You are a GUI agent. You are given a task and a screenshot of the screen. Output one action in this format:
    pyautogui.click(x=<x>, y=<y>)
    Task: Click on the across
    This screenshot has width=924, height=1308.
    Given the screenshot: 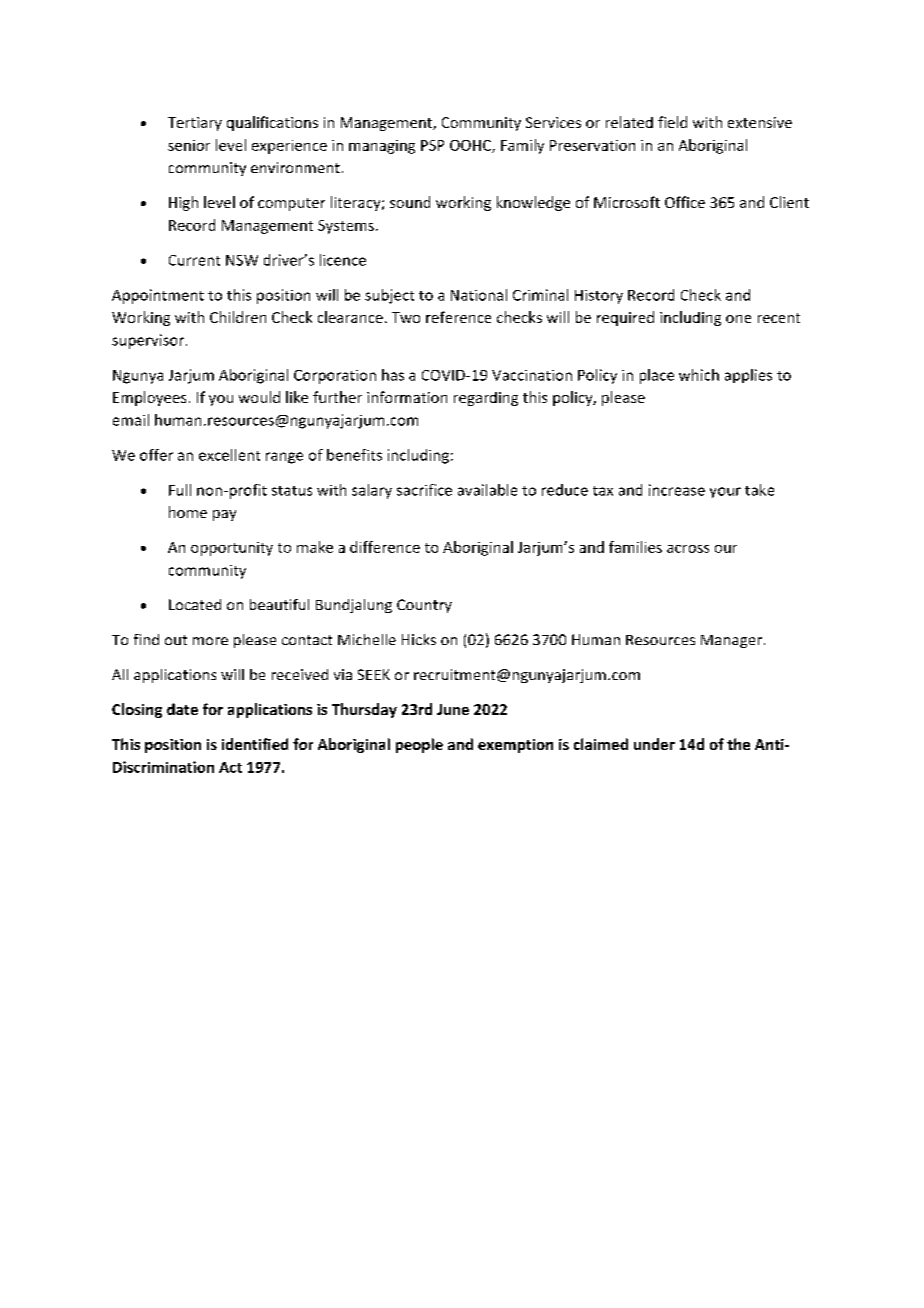 What is the action you would take?
    pyautogui.click(x=688, y=549)
